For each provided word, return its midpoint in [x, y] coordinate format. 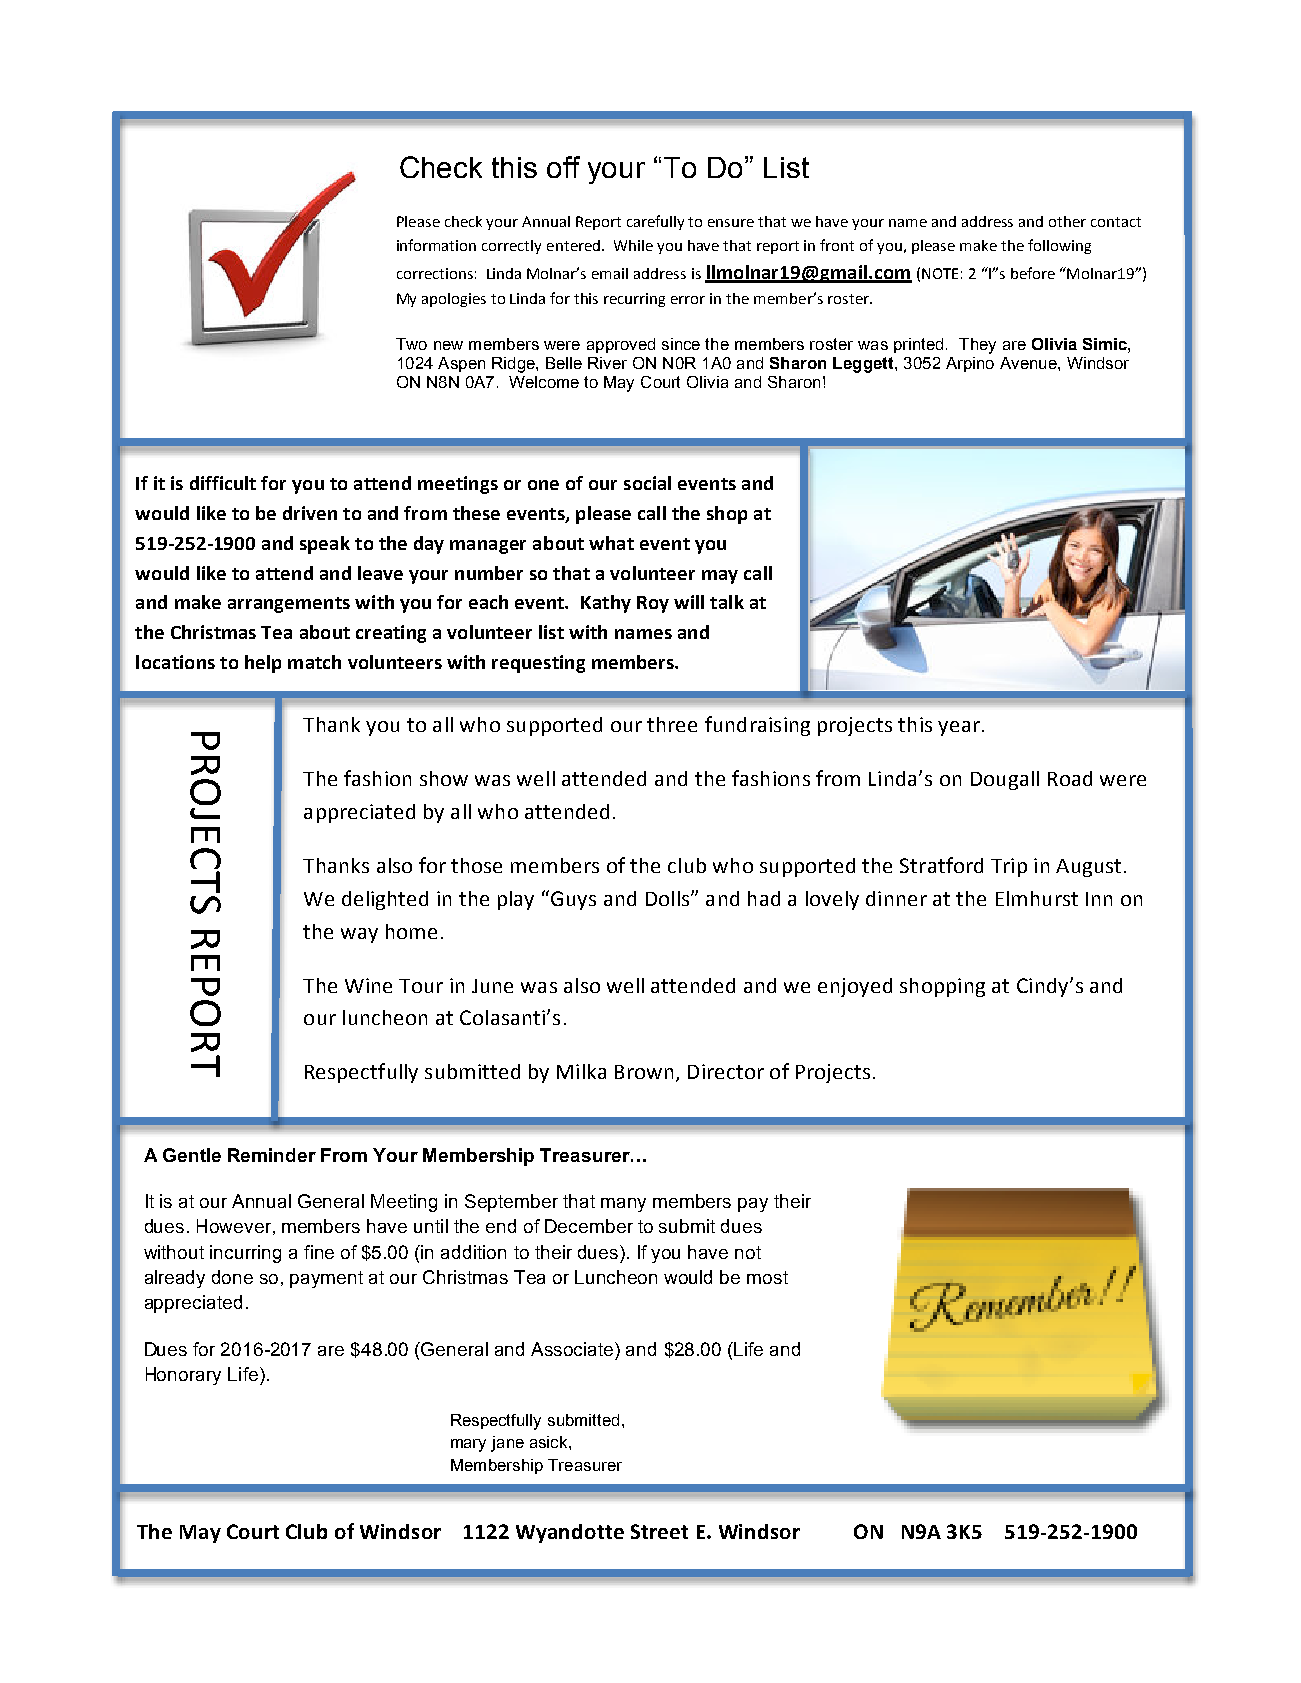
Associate [573, 1349]
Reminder [272, 1155]
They [977, 346]
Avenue [1029, 363]
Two [411, 344]
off [563, 167]
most [767, 1277]
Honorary [183, 1376]
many [623, 1205]
